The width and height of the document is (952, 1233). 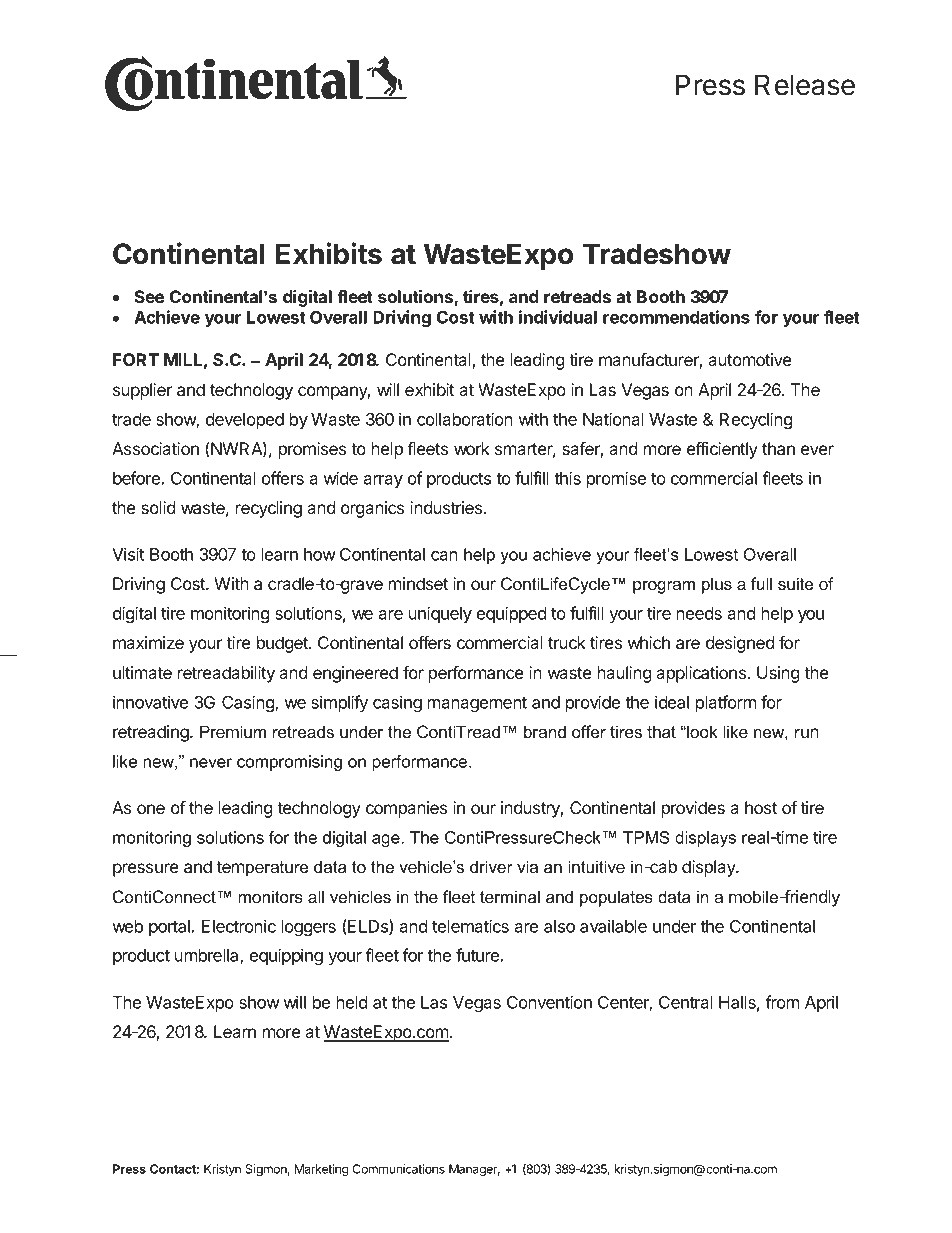 I want to click on Marketing, so click(x=322, y=1170).
